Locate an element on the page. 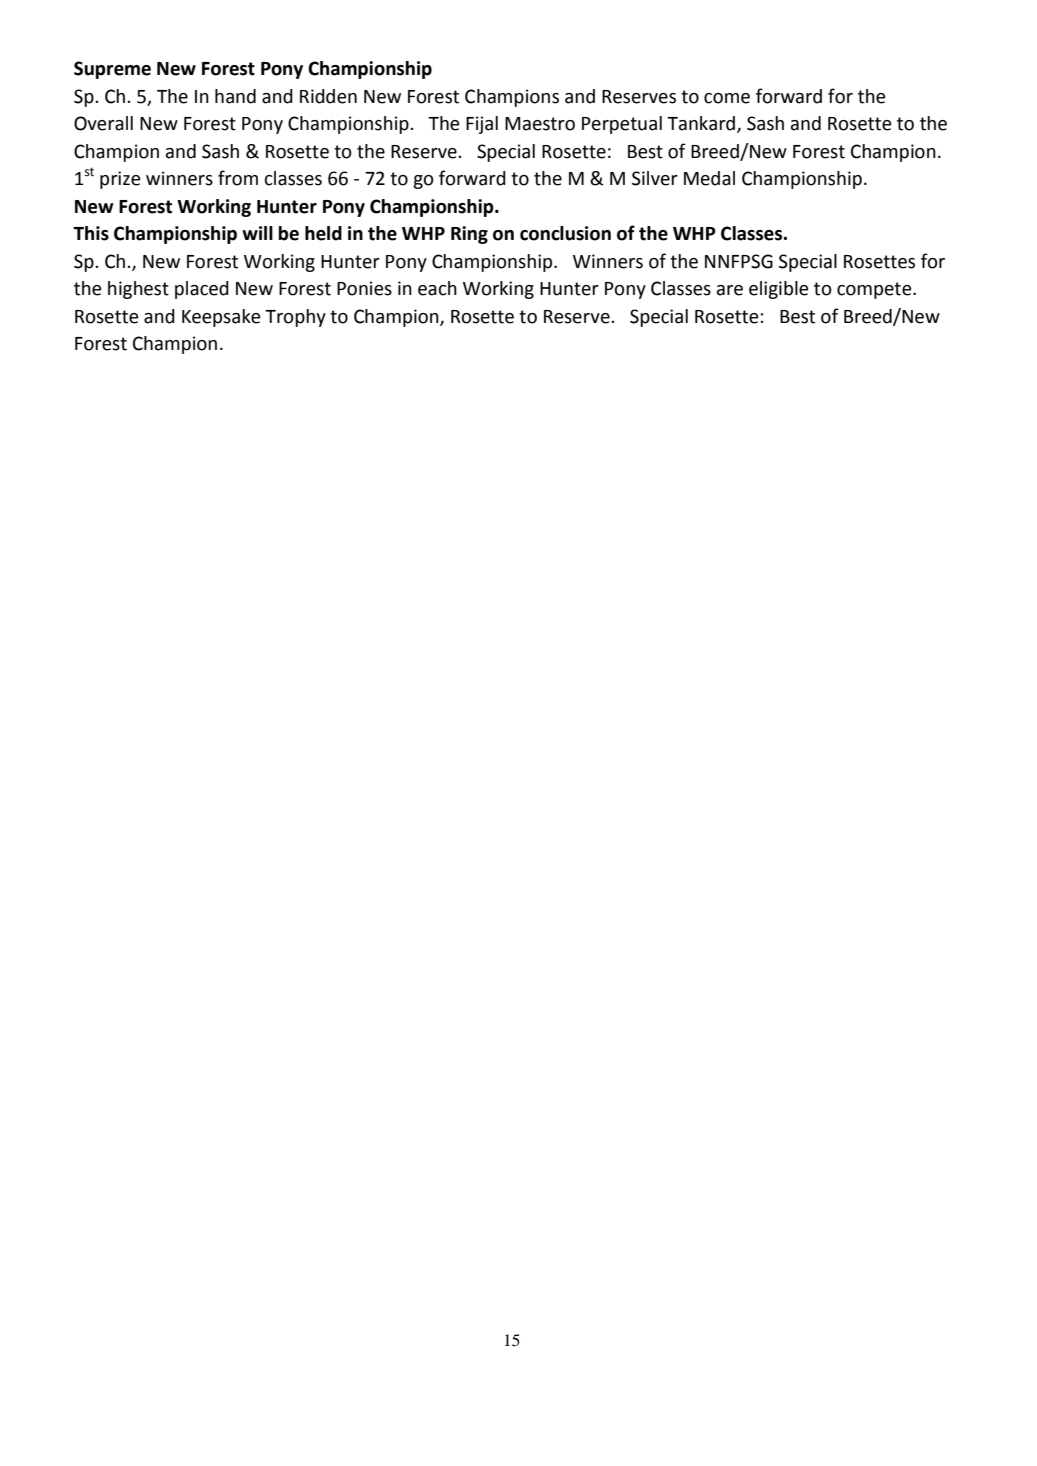 Image resolution: width=1037 pixels, height=1466 pixels. Medal is located at coordinates (709, 178).
